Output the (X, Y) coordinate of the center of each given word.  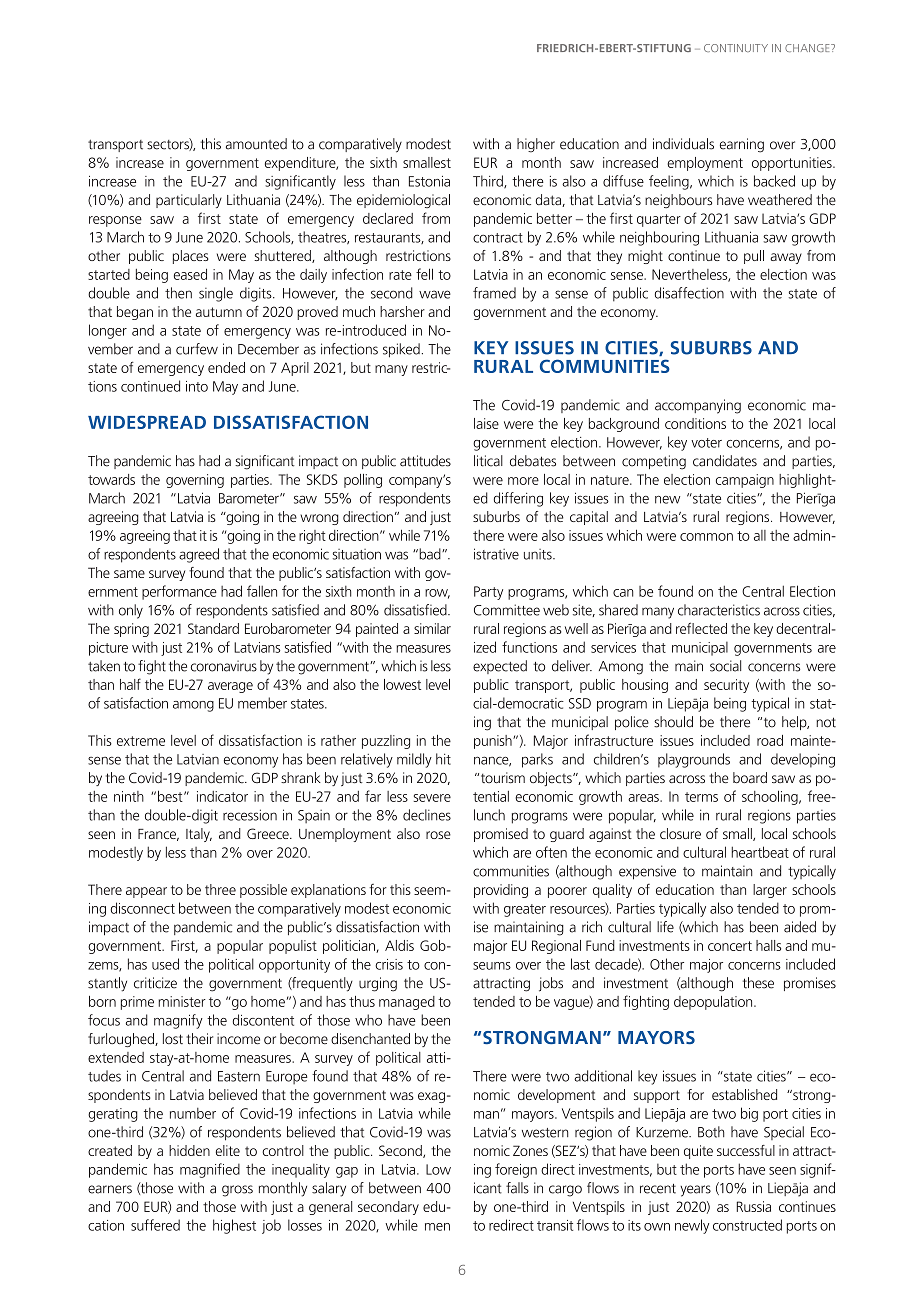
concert (730, 946)
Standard (213, 628)
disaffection (689, 293)
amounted (256, 144)
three (220, 889)
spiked (401, 350)
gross (237, 1191)
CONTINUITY (736, 48)
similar (432, 628)
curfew (197, 349)
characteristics (719, 610)
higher (536, 145)
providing (501, 891)
